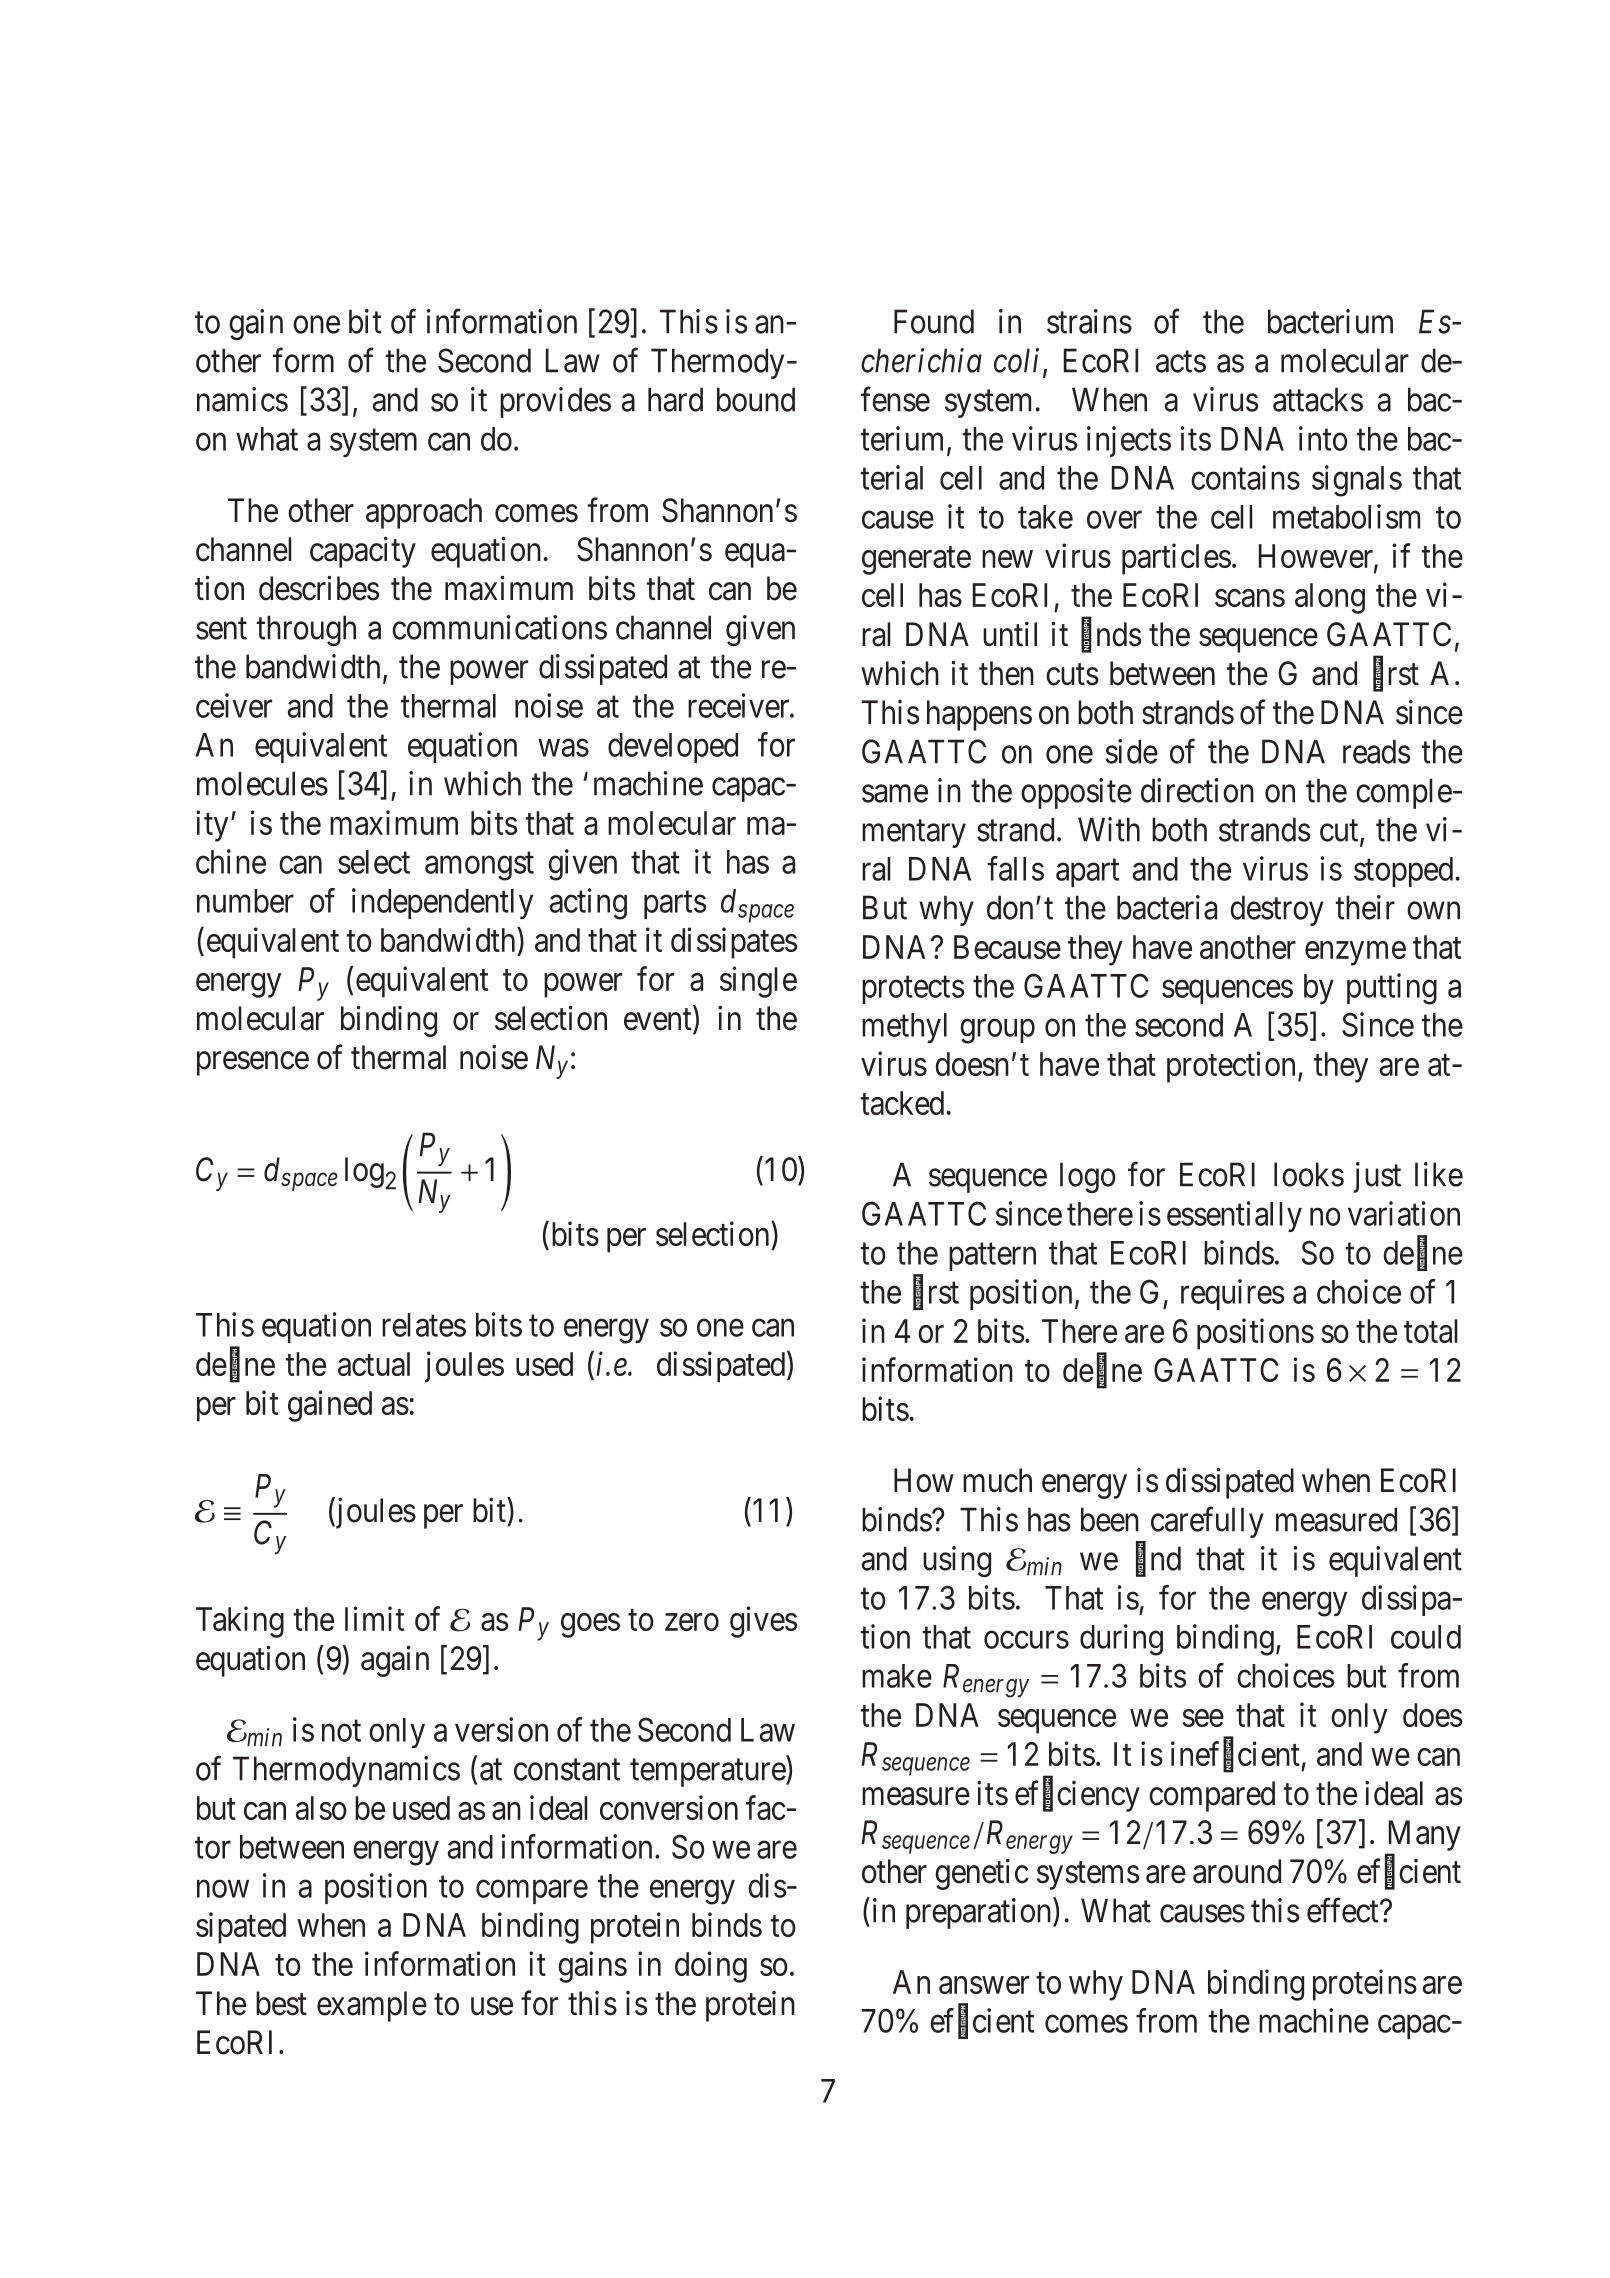 The image size is (1610, 2278). What do you see at coordinates (756, 399) in the screenshot?
I see `bound` at bounding box center [756, 399].
